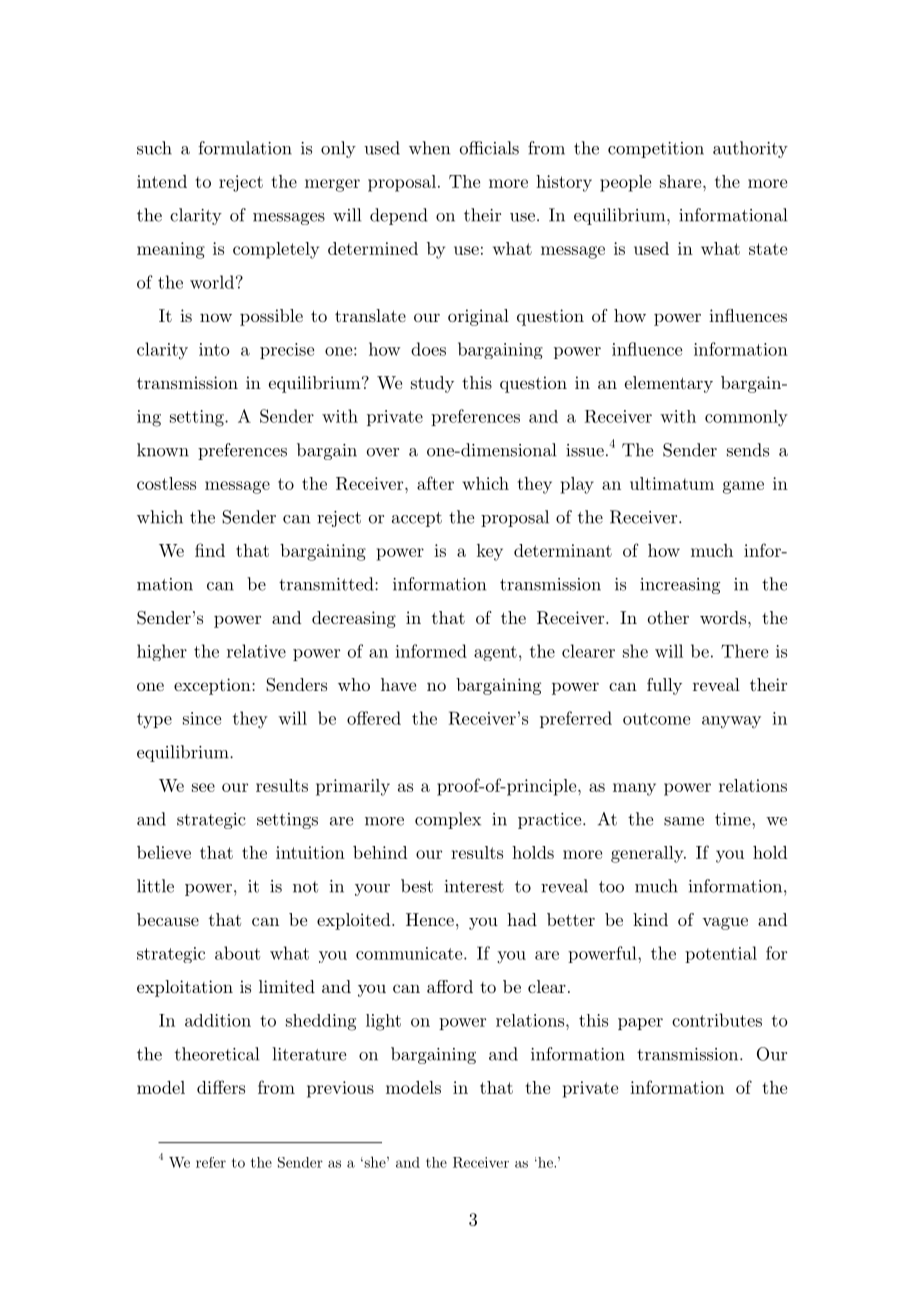 This image has width=924, height=1308. What do you see at coordinates (164, 852) in the image?
I see `believe` at bounding box center [164, 852].
